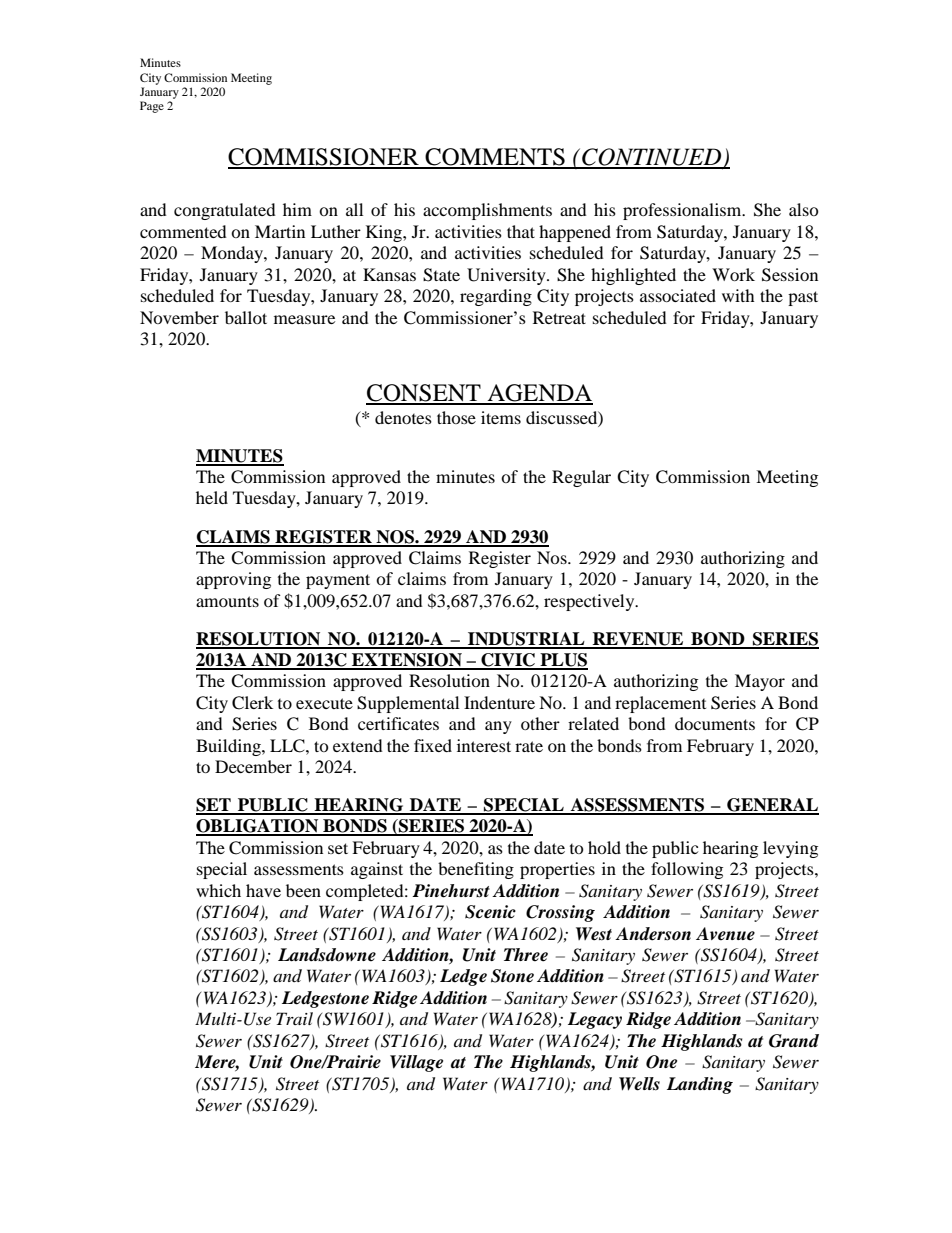 The image size is (952, 1233). What do you see at coordinates (487, 211) in the screenshot?
I see `accomplishments` at bounding box center [487, 211].
